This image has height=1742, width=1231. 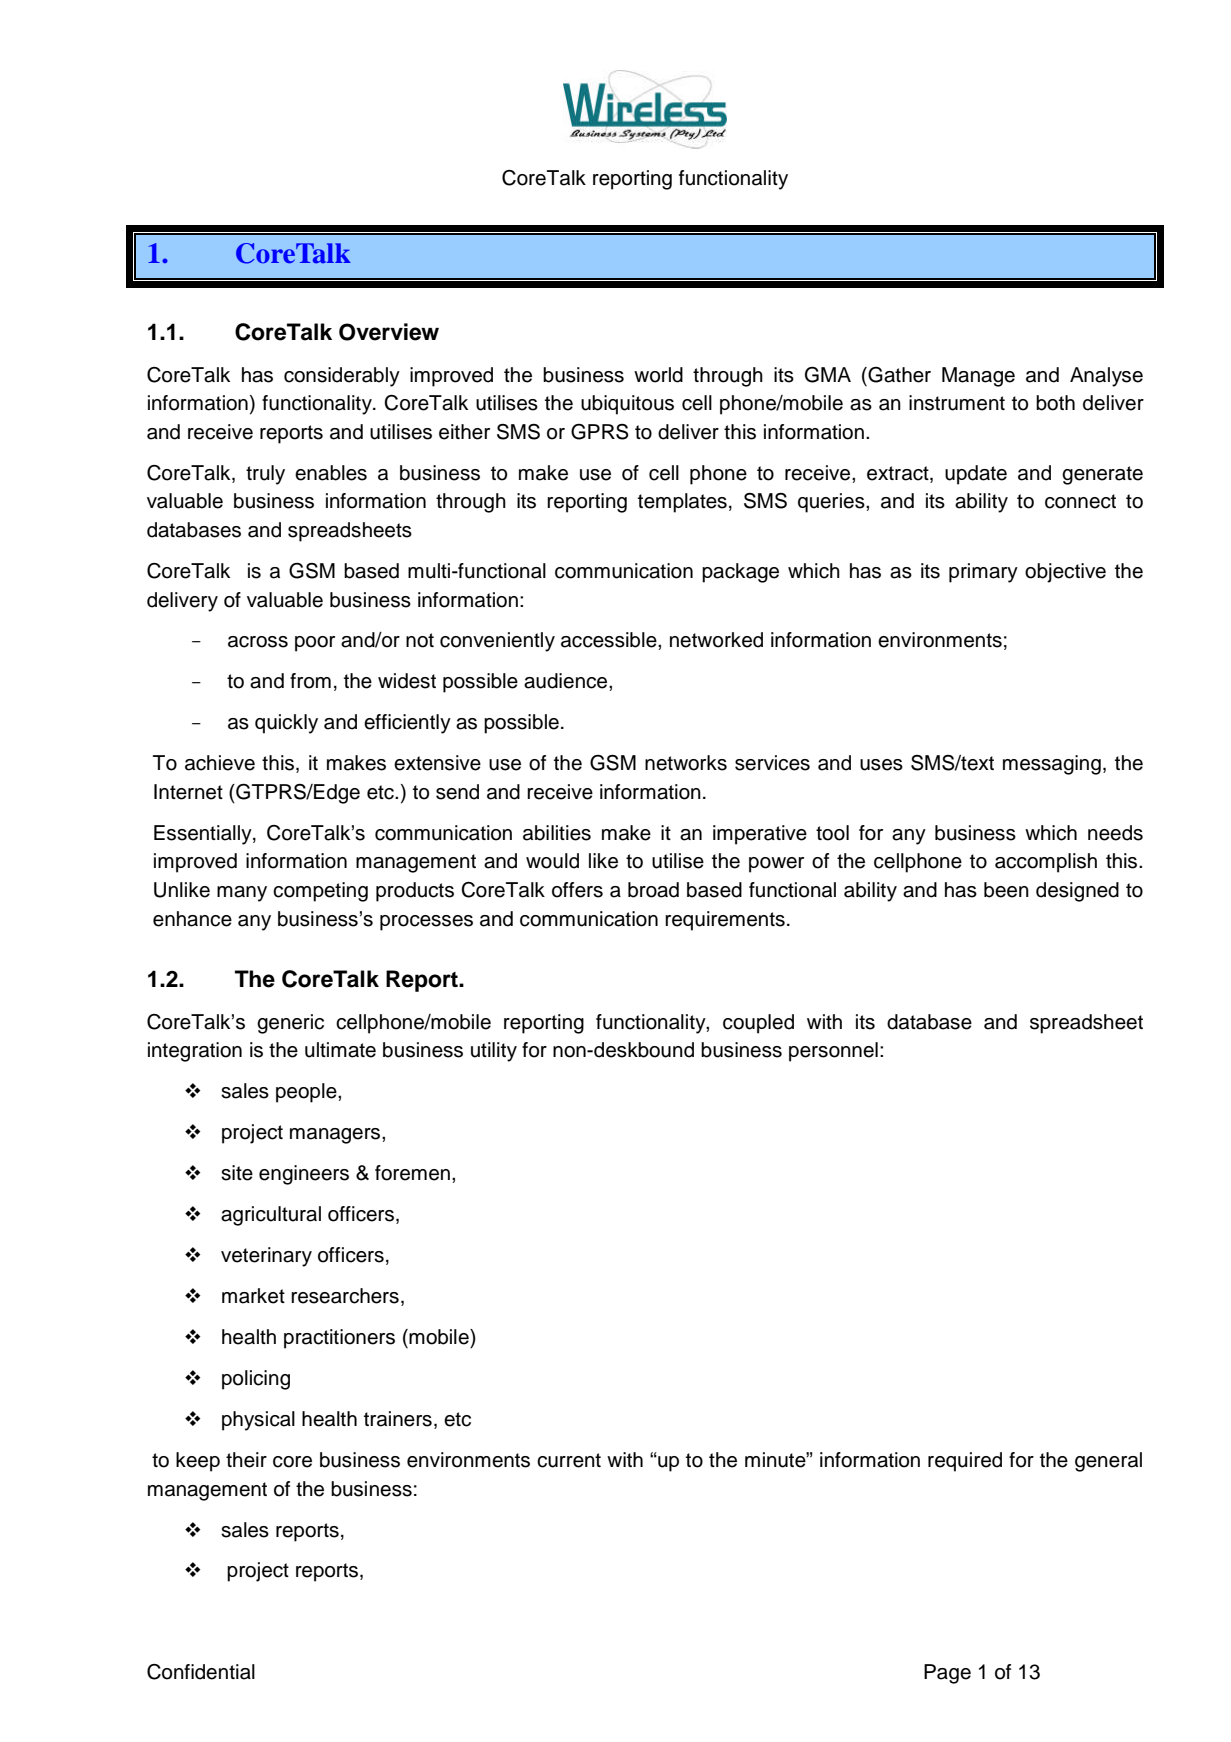 What do you see at coordinates (342, 377) in the image?
I see `considerably` at bounding box center [342, 377].
